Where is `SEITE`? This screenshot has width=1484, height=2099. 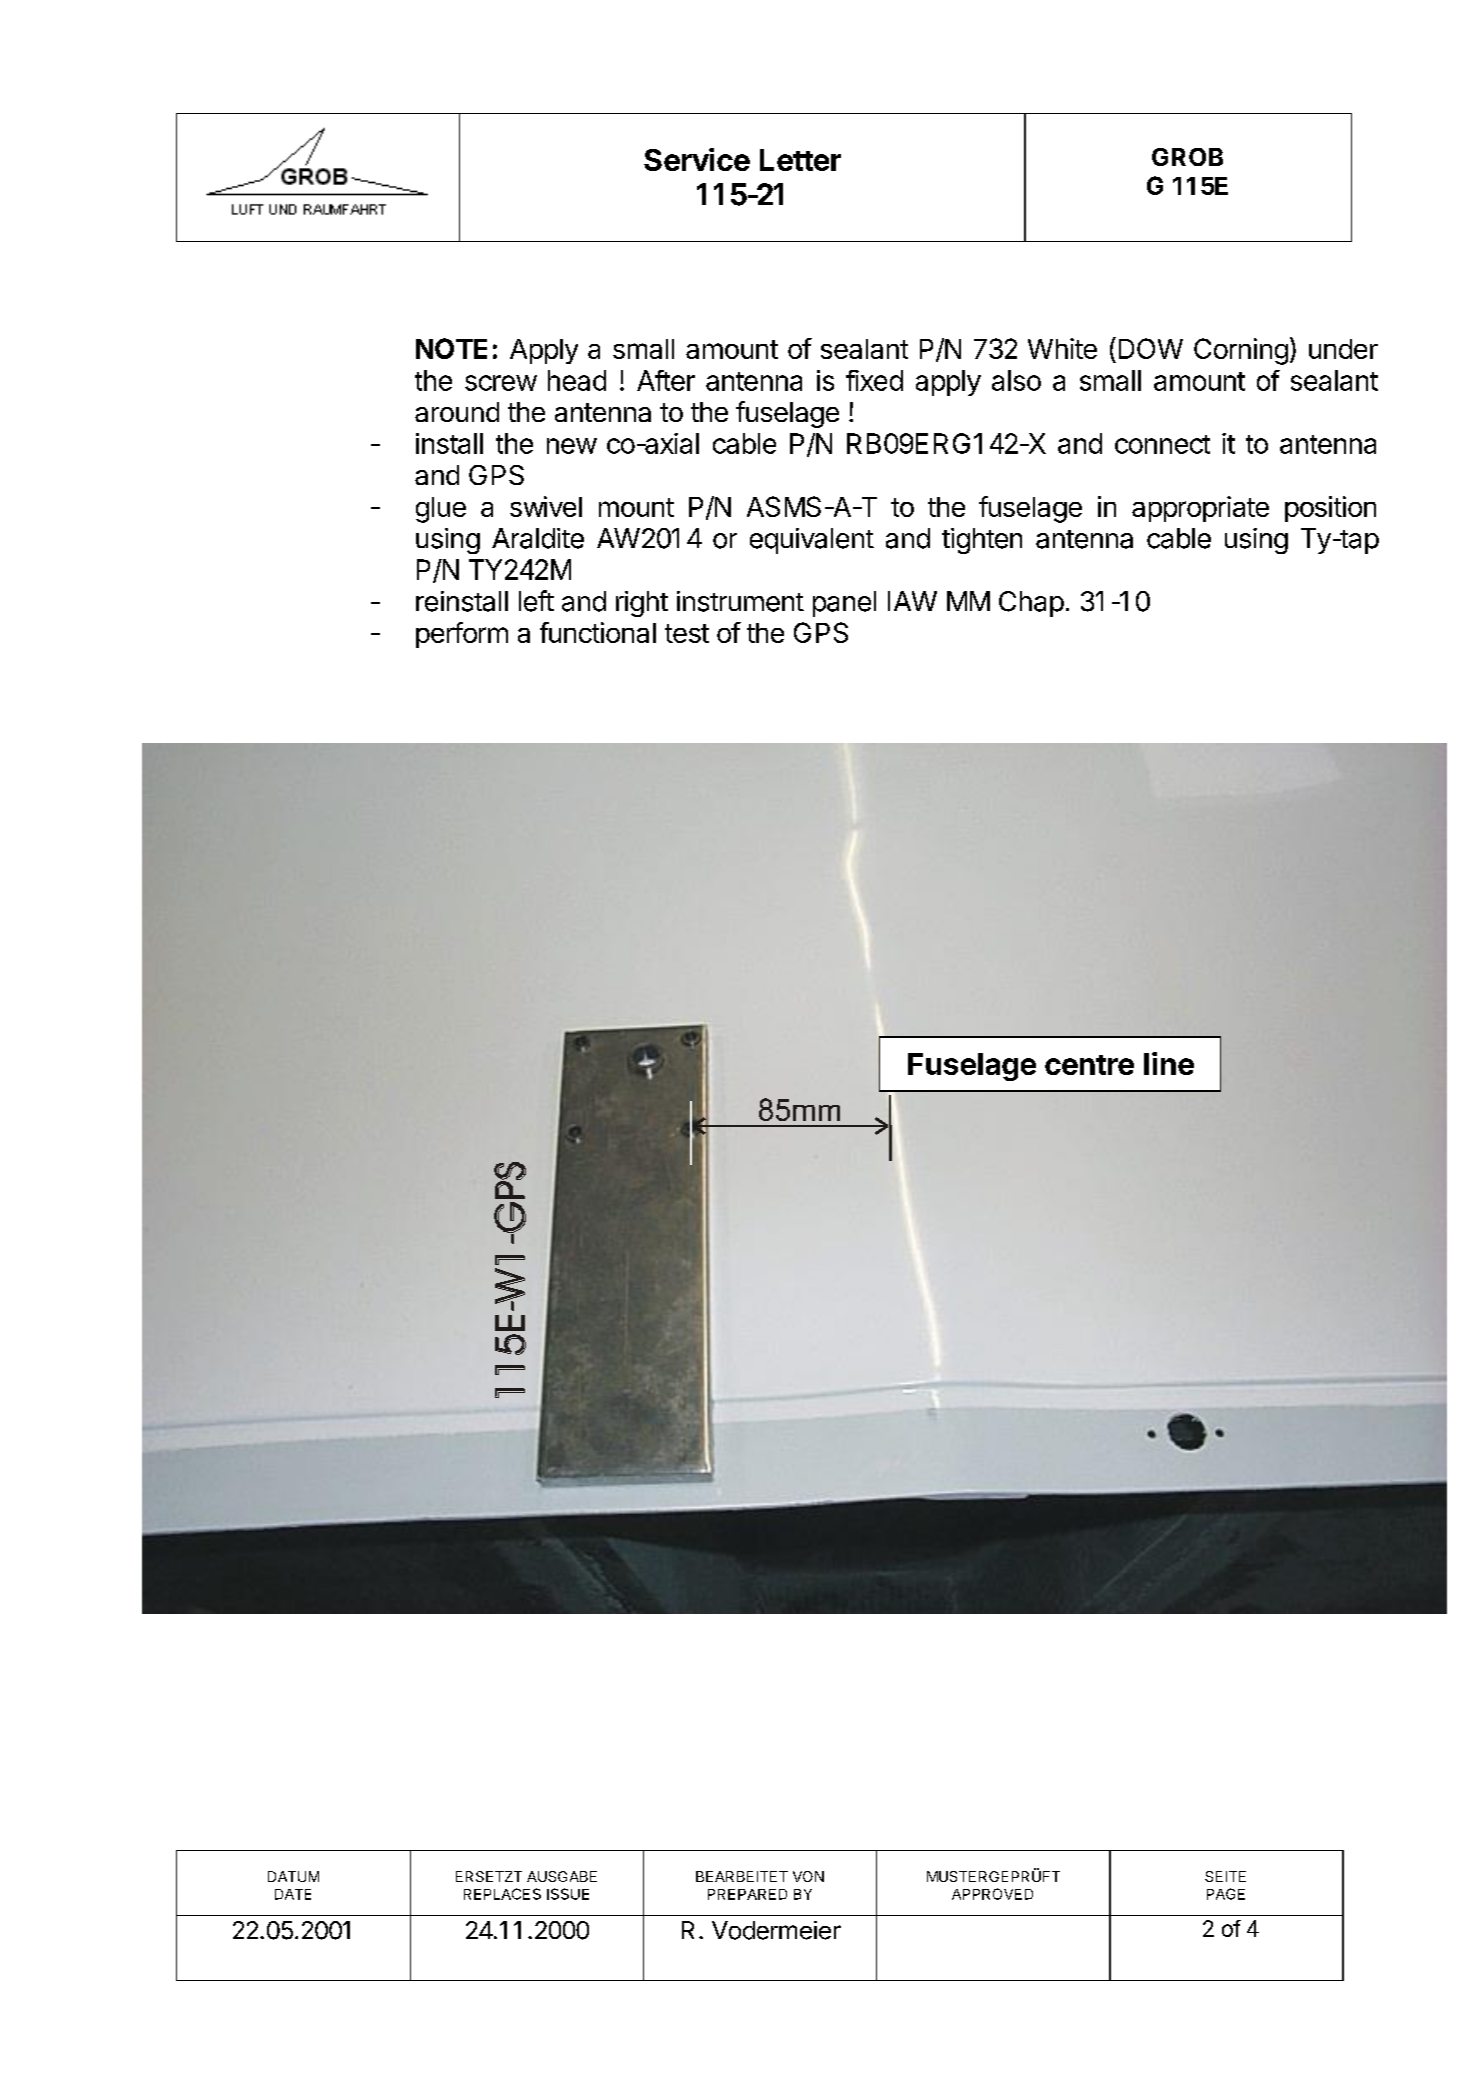 SEITE is located at coordinates (1225, 1876).
